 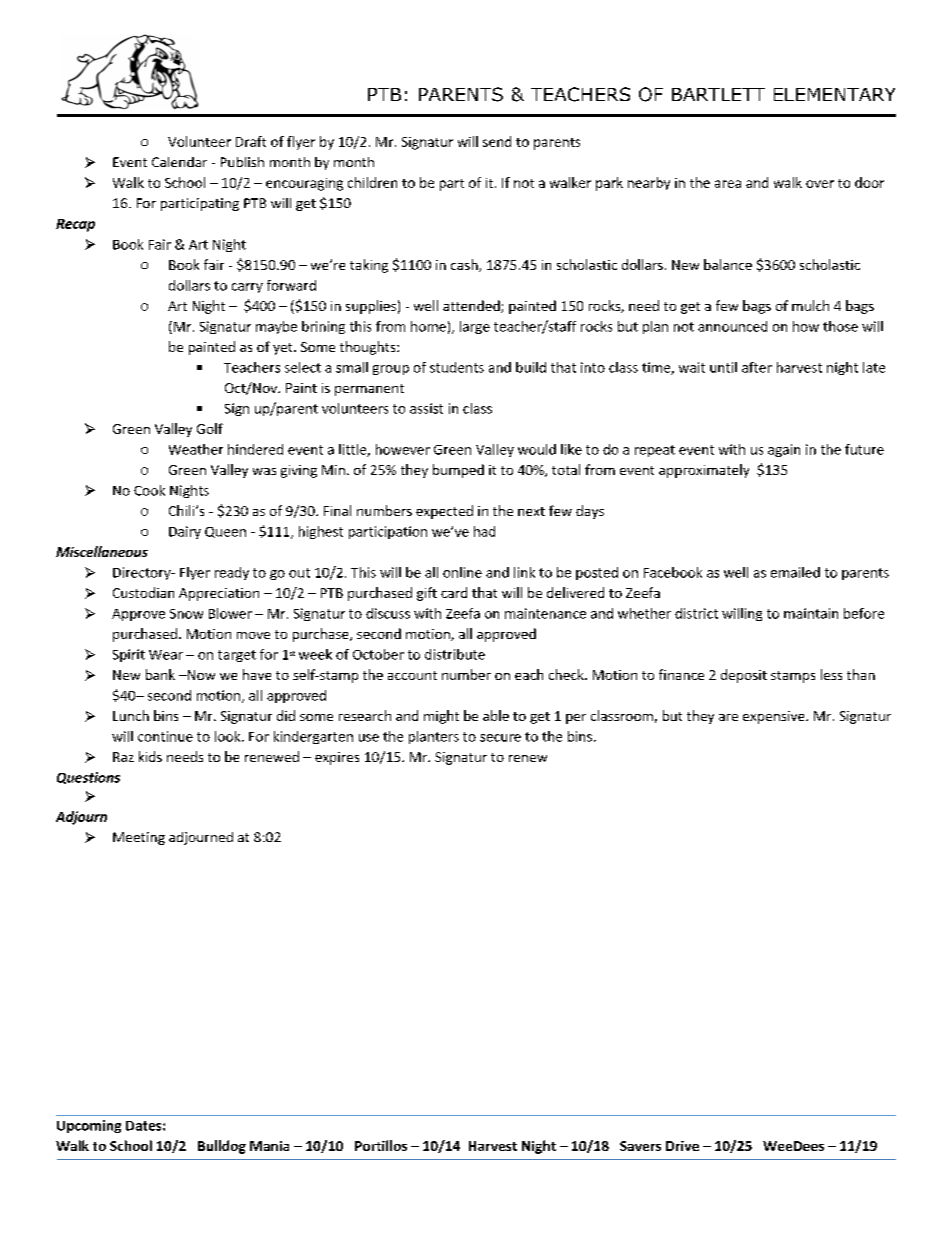 What do you see at coordinates (834, 94) in the document?
I see `ELEMENTARY` at bounding box center [834, 94].
